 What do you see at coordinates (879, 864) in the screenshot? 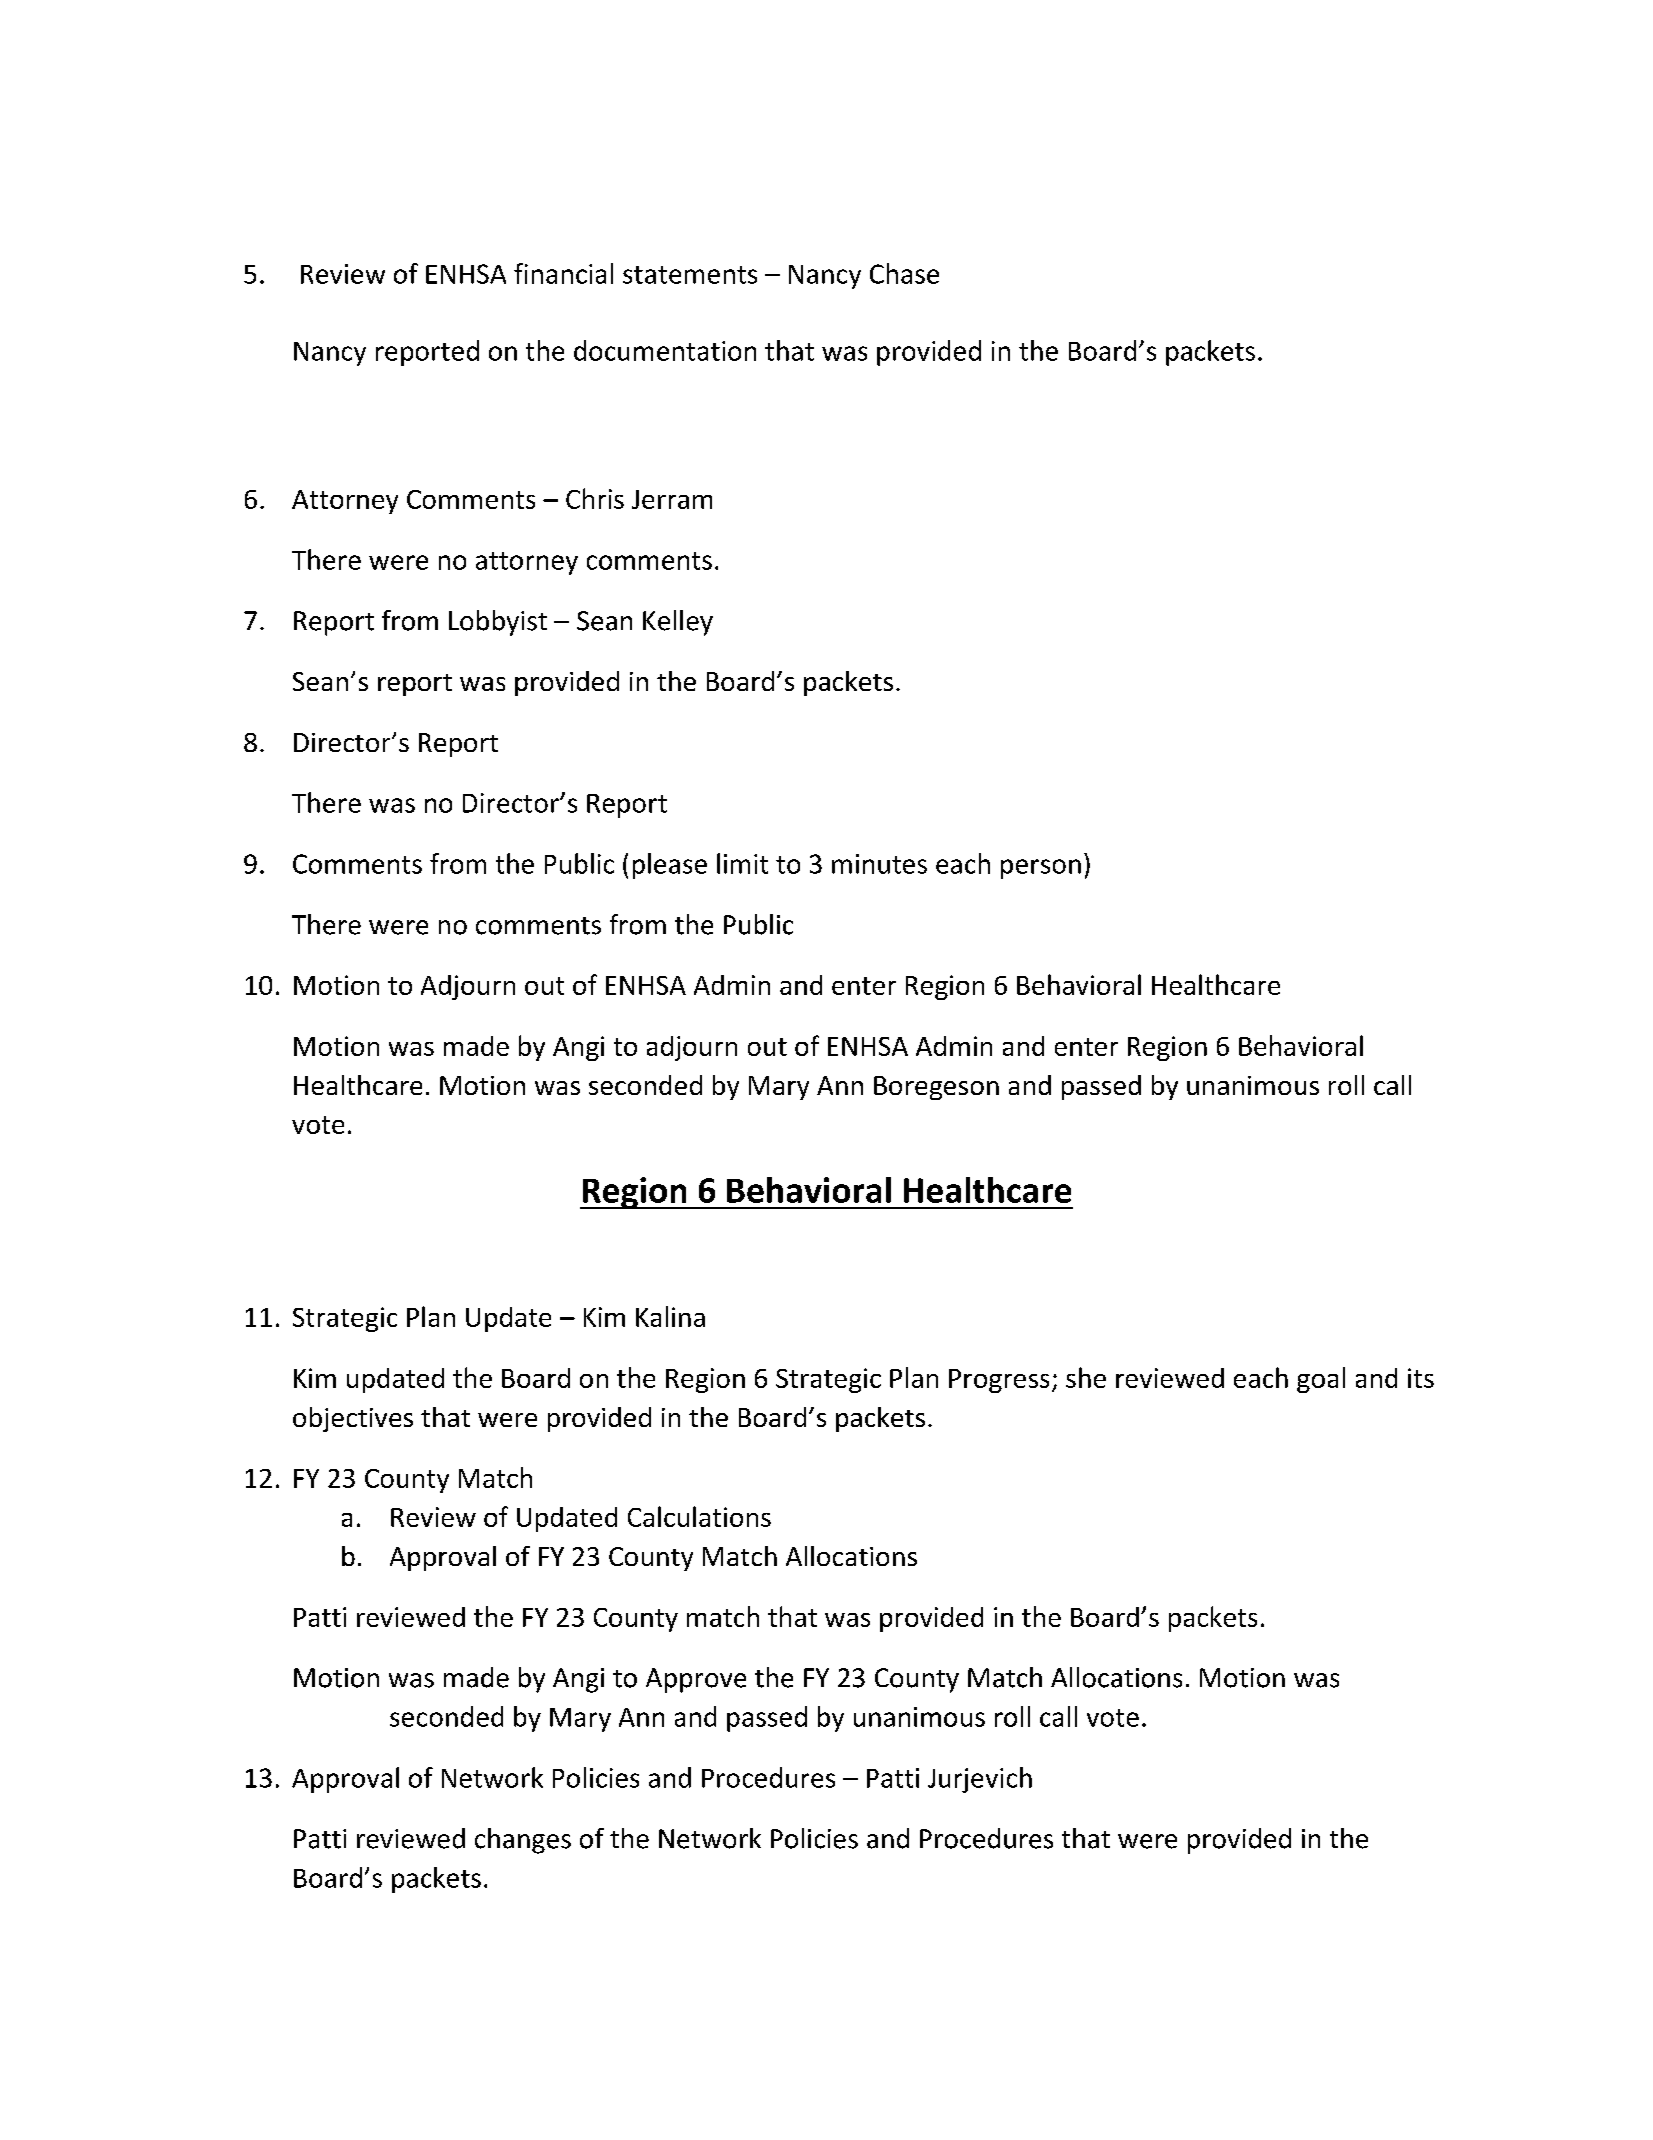
I see `minutes` at bounding box center [879, 864].
